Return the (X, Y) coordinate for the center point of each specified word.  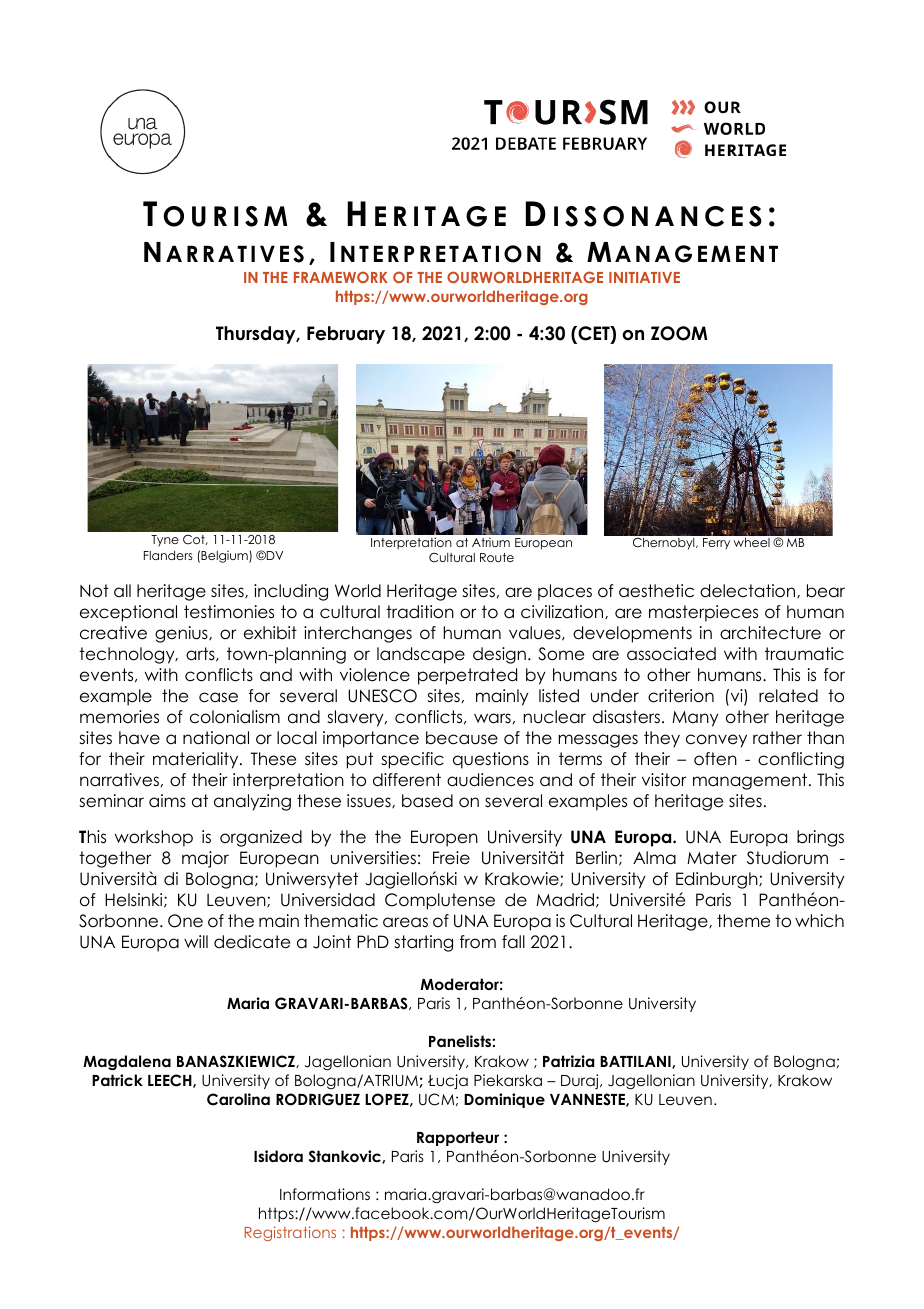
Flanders (168, 555)
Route (497, 557)
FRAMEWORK (341, 277)
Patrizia (568, 1061)
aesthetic (656, 591)
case (218, 697)
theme (743, 921)
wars (492, 718)
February (346, 335)
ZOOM (679, 333)
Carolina (238, 1099)
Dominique (504, 1100)
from (478, 942)
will (196, 941)
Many (695, 719)
